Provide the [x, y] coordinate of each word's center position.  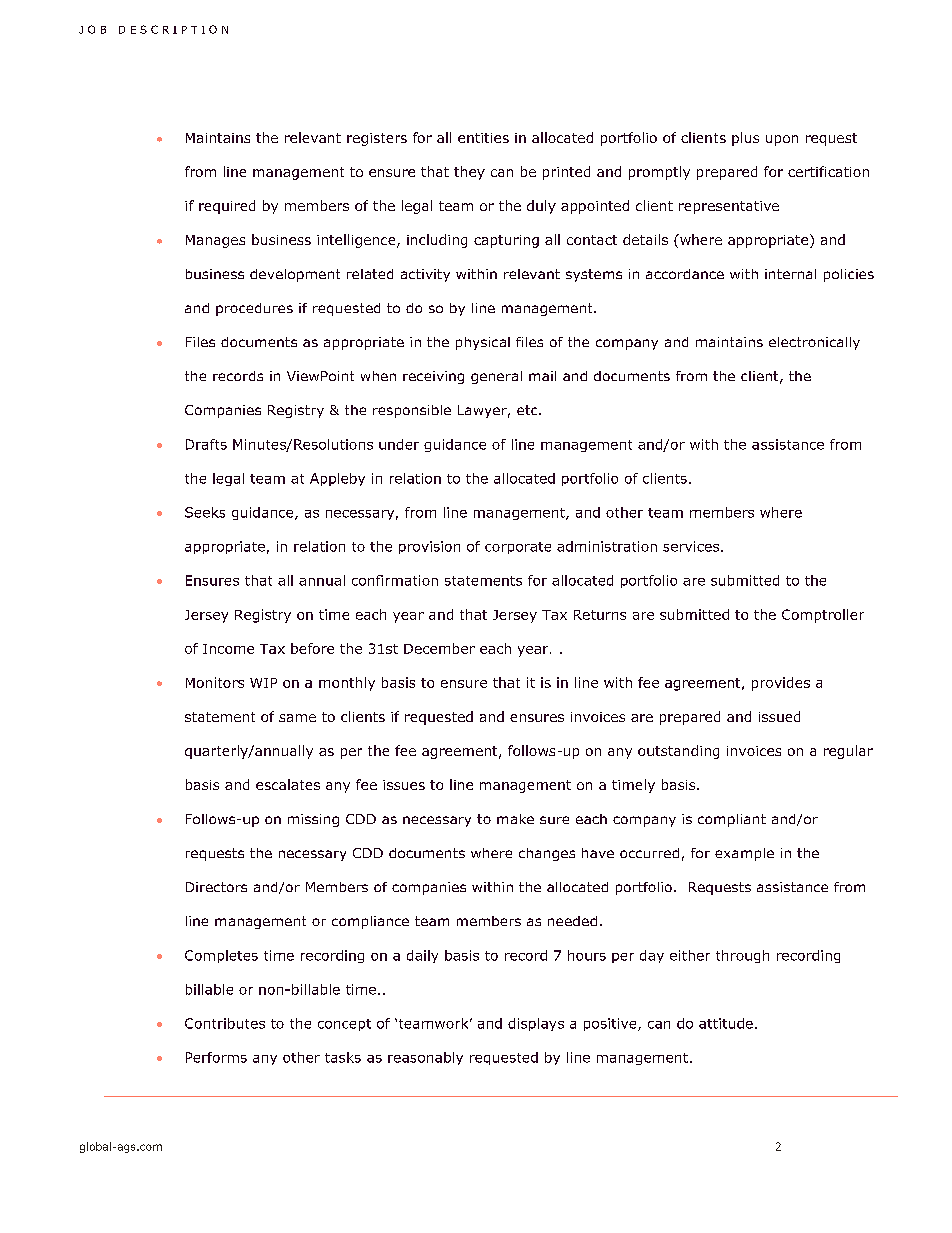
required [227, 207]
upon [782, 140]
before [312, 648]
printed [566, 173]
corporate [518, 548]
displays [536, 1024]
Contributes [225, 1023]
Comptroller [823, 616]
